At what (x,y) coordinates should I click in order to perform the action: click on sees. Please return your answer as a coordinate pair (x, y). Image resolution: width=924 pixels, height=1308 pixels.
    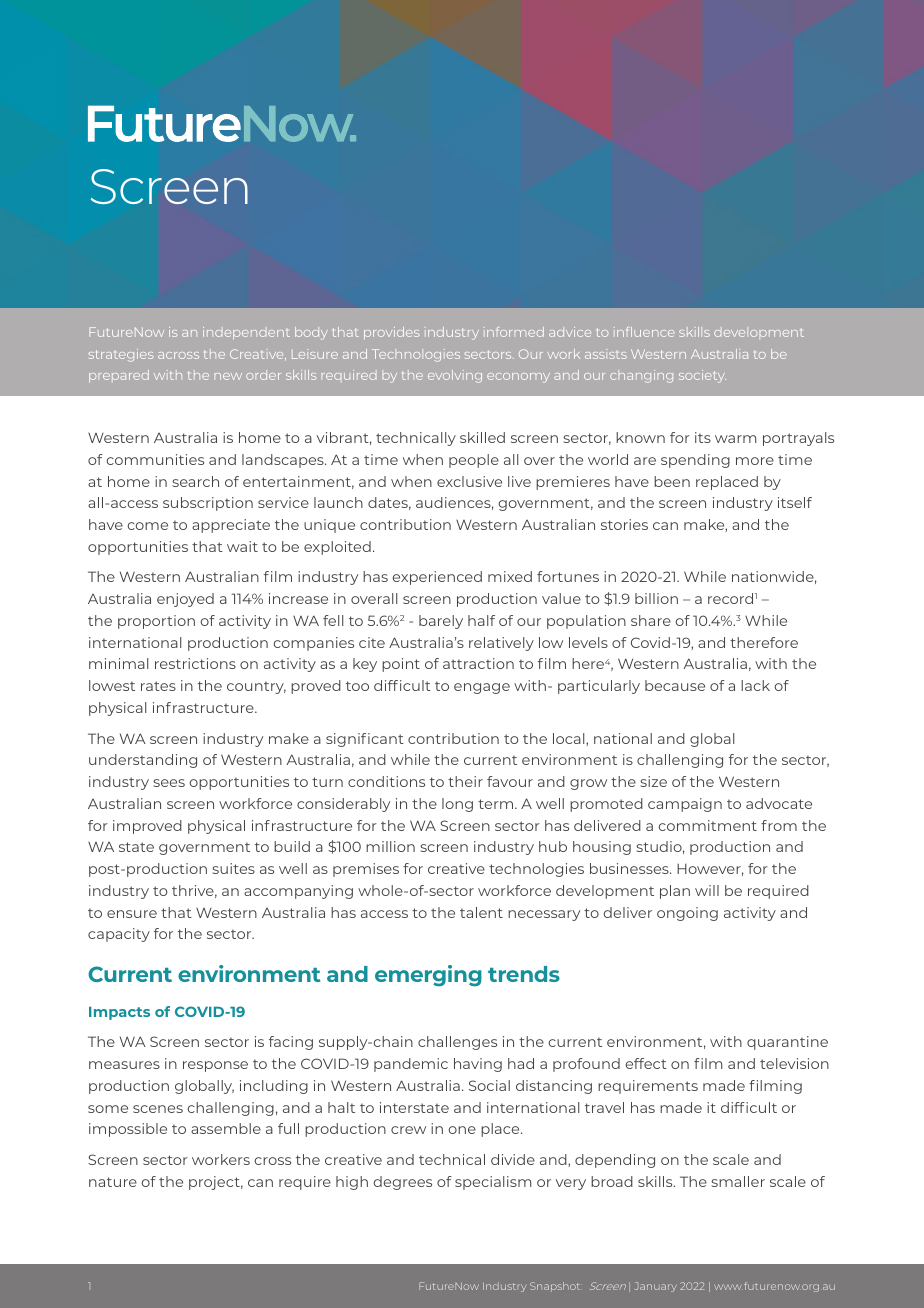
    Looking at the image, I should click on (169, 783).
